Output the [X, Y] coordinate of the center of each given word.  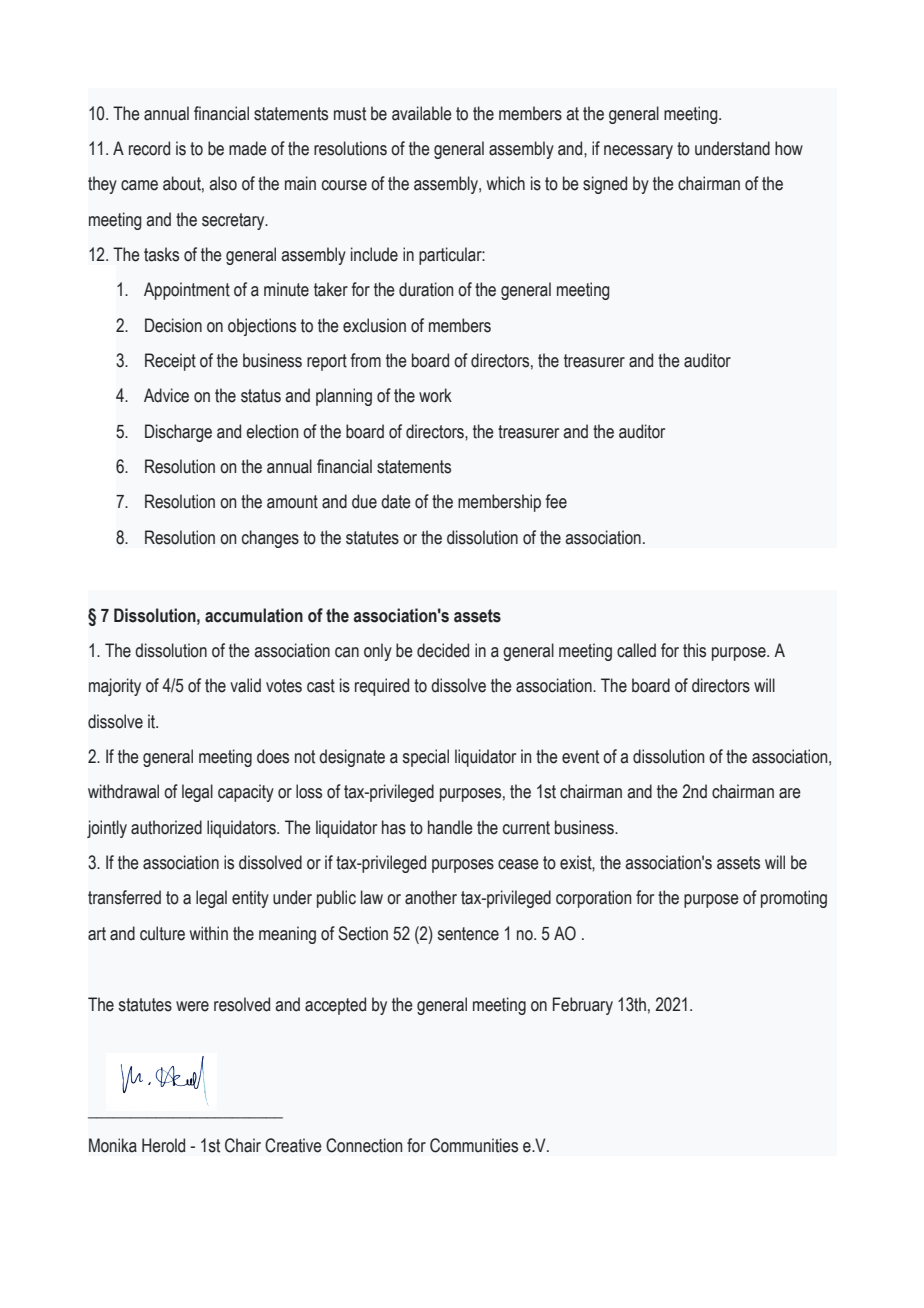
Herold [163, 1145]
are [790, 793]
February [583, 1006]
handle [450, 827]
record [149, 148]
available [422, 113]
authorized [166, 827]
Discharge [178, 433]
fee [556, 501]
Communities [474, 1145]
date [396, 501]
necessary [638, 152]
